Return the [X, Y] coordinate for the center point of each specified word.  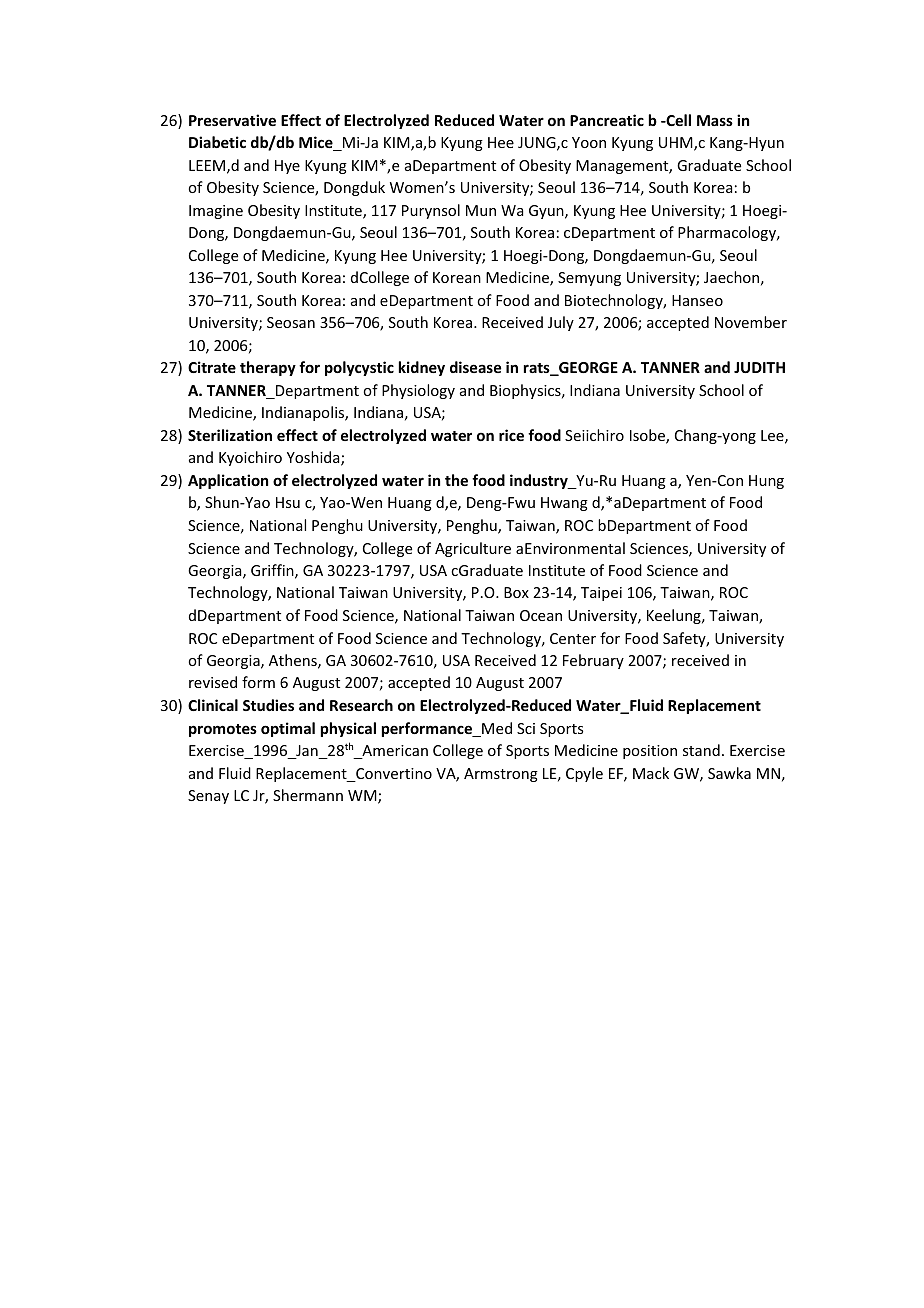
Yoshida [314, 458]
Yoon [589, 142]
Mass [715, 120]
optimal [288, 729]
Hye [287, 167]
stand [701, 750]
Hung [766, 482]
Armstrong [501, 775]
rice [511, 435]
